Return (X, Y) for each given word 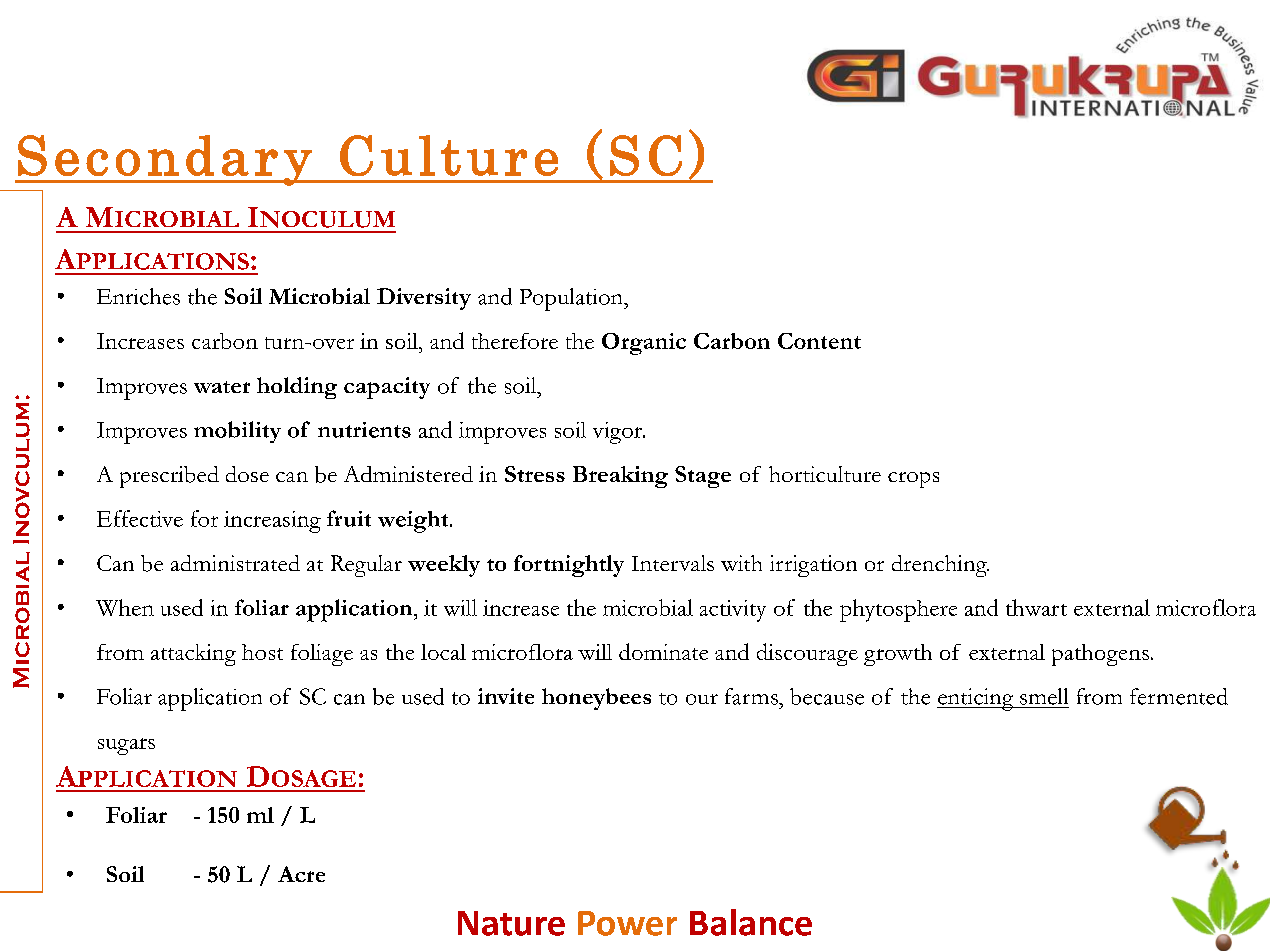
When (125, 607)
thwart (1036, 607)
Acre (301, 874)
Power (627, 923)
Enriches (138, 296)
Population (572, 299)
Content (819, 341)
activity (733, 611)
